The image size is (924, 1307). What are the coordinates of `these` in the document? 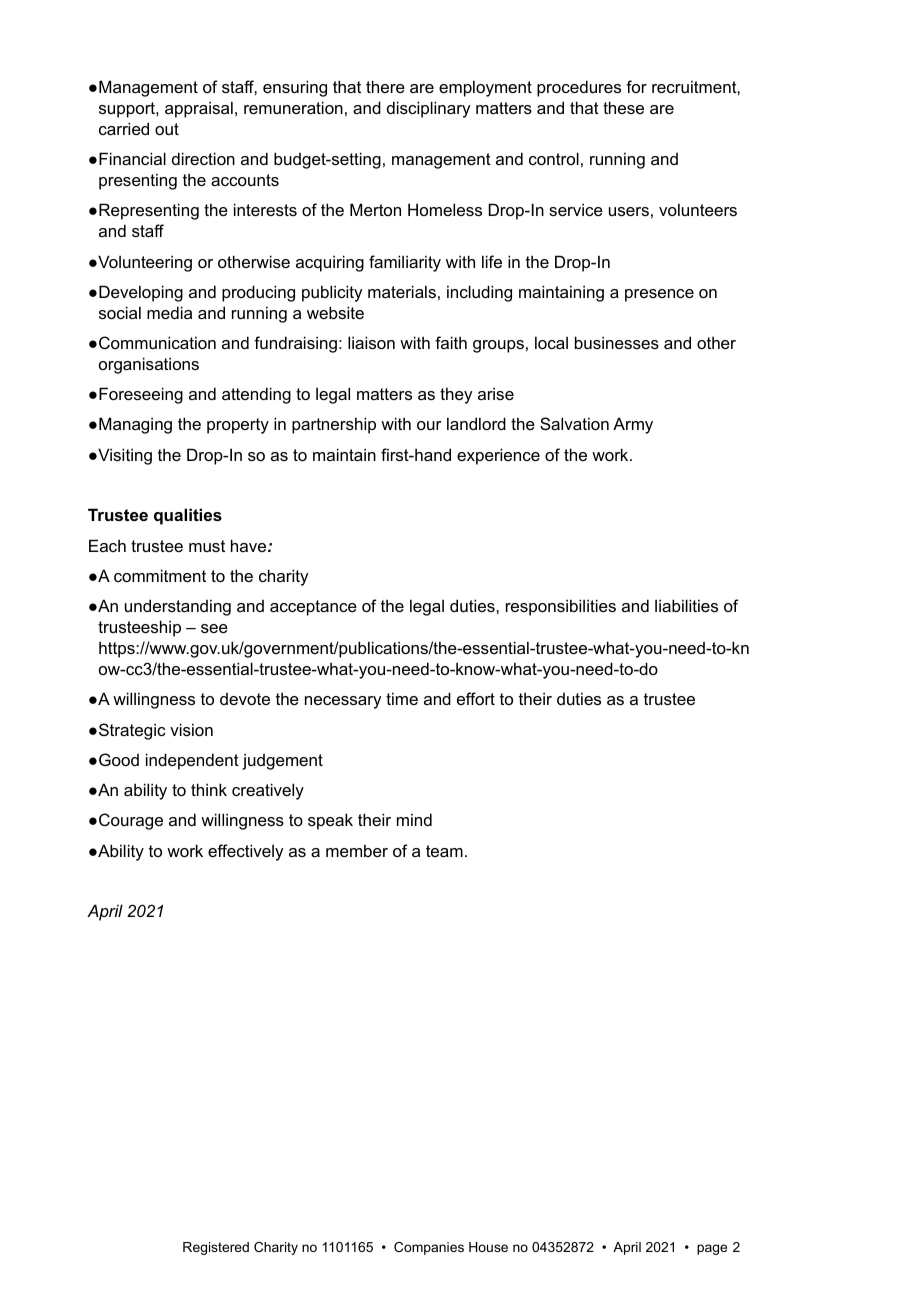 It's located at (623, 107).
